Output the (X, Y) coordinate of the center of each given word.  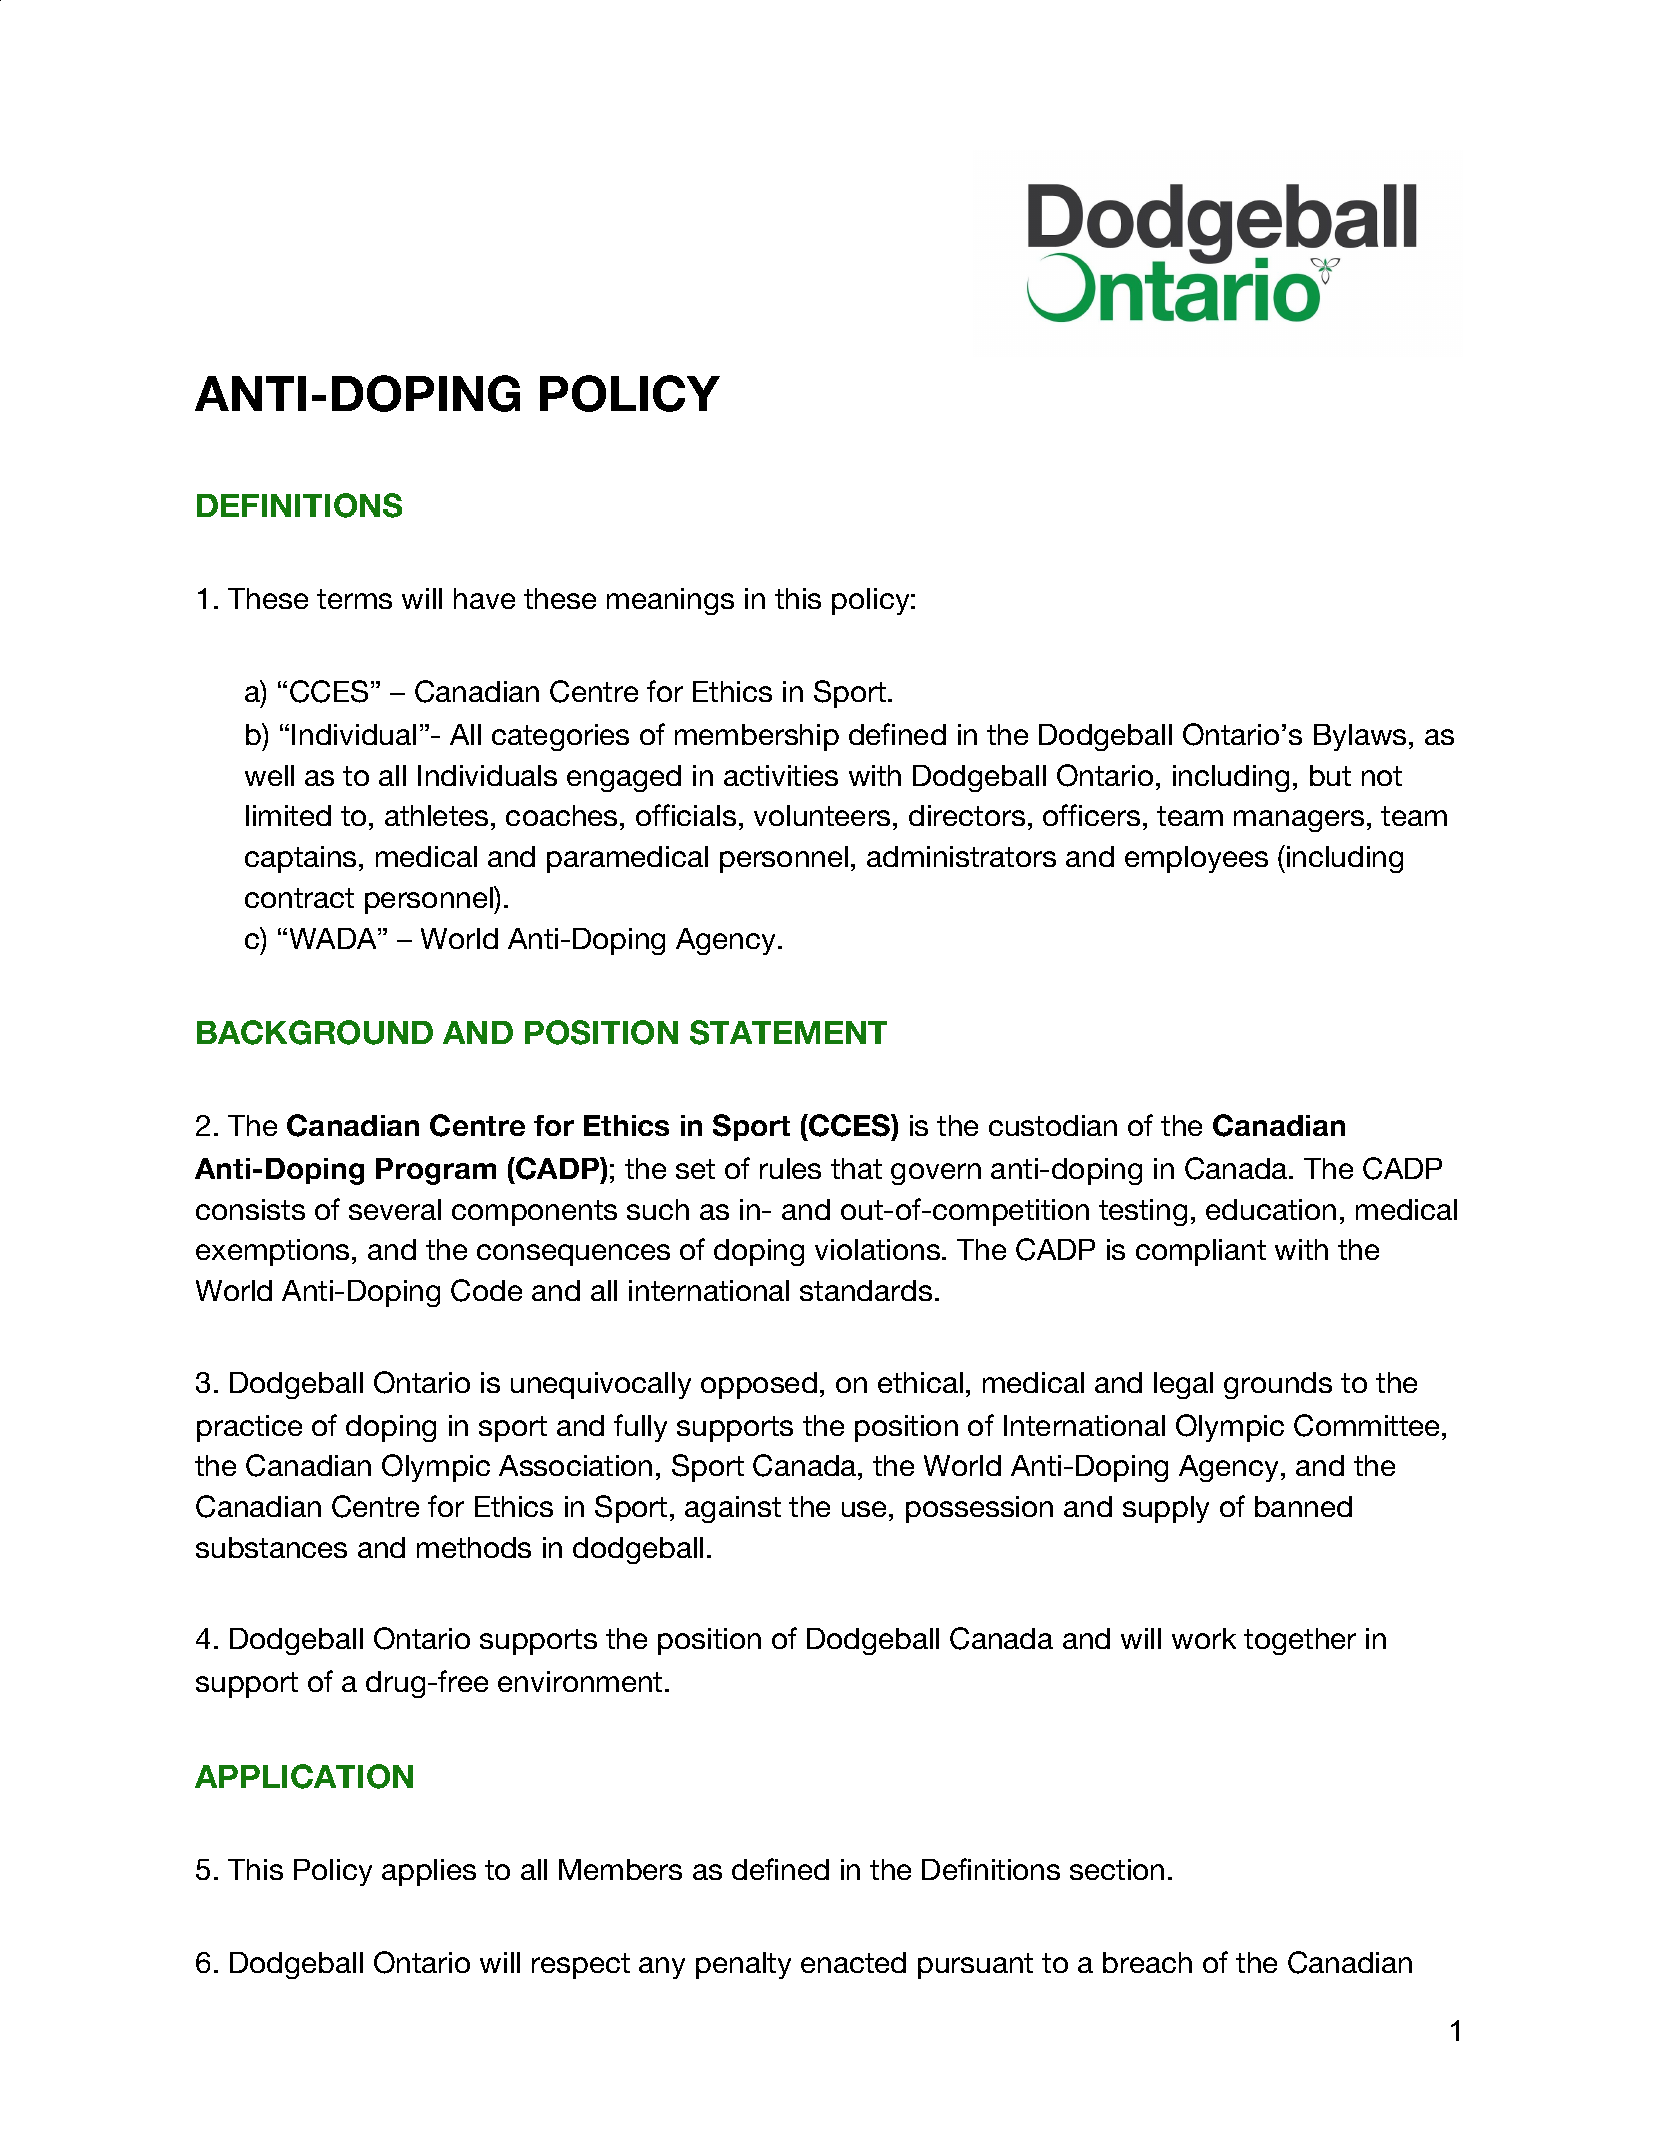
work (1204, 1638)
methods (474, 1547)
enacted (853, 1962)
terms (354, 599)
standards (866, 1290)
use (866, 1509)
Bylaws (1360, 737)
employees (1196, 859)
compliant (1201, 1252)
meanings (670, 601)
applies (429, 1872)
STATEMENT (788, 1032)
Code (486, 1290)
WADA (334, 938)
